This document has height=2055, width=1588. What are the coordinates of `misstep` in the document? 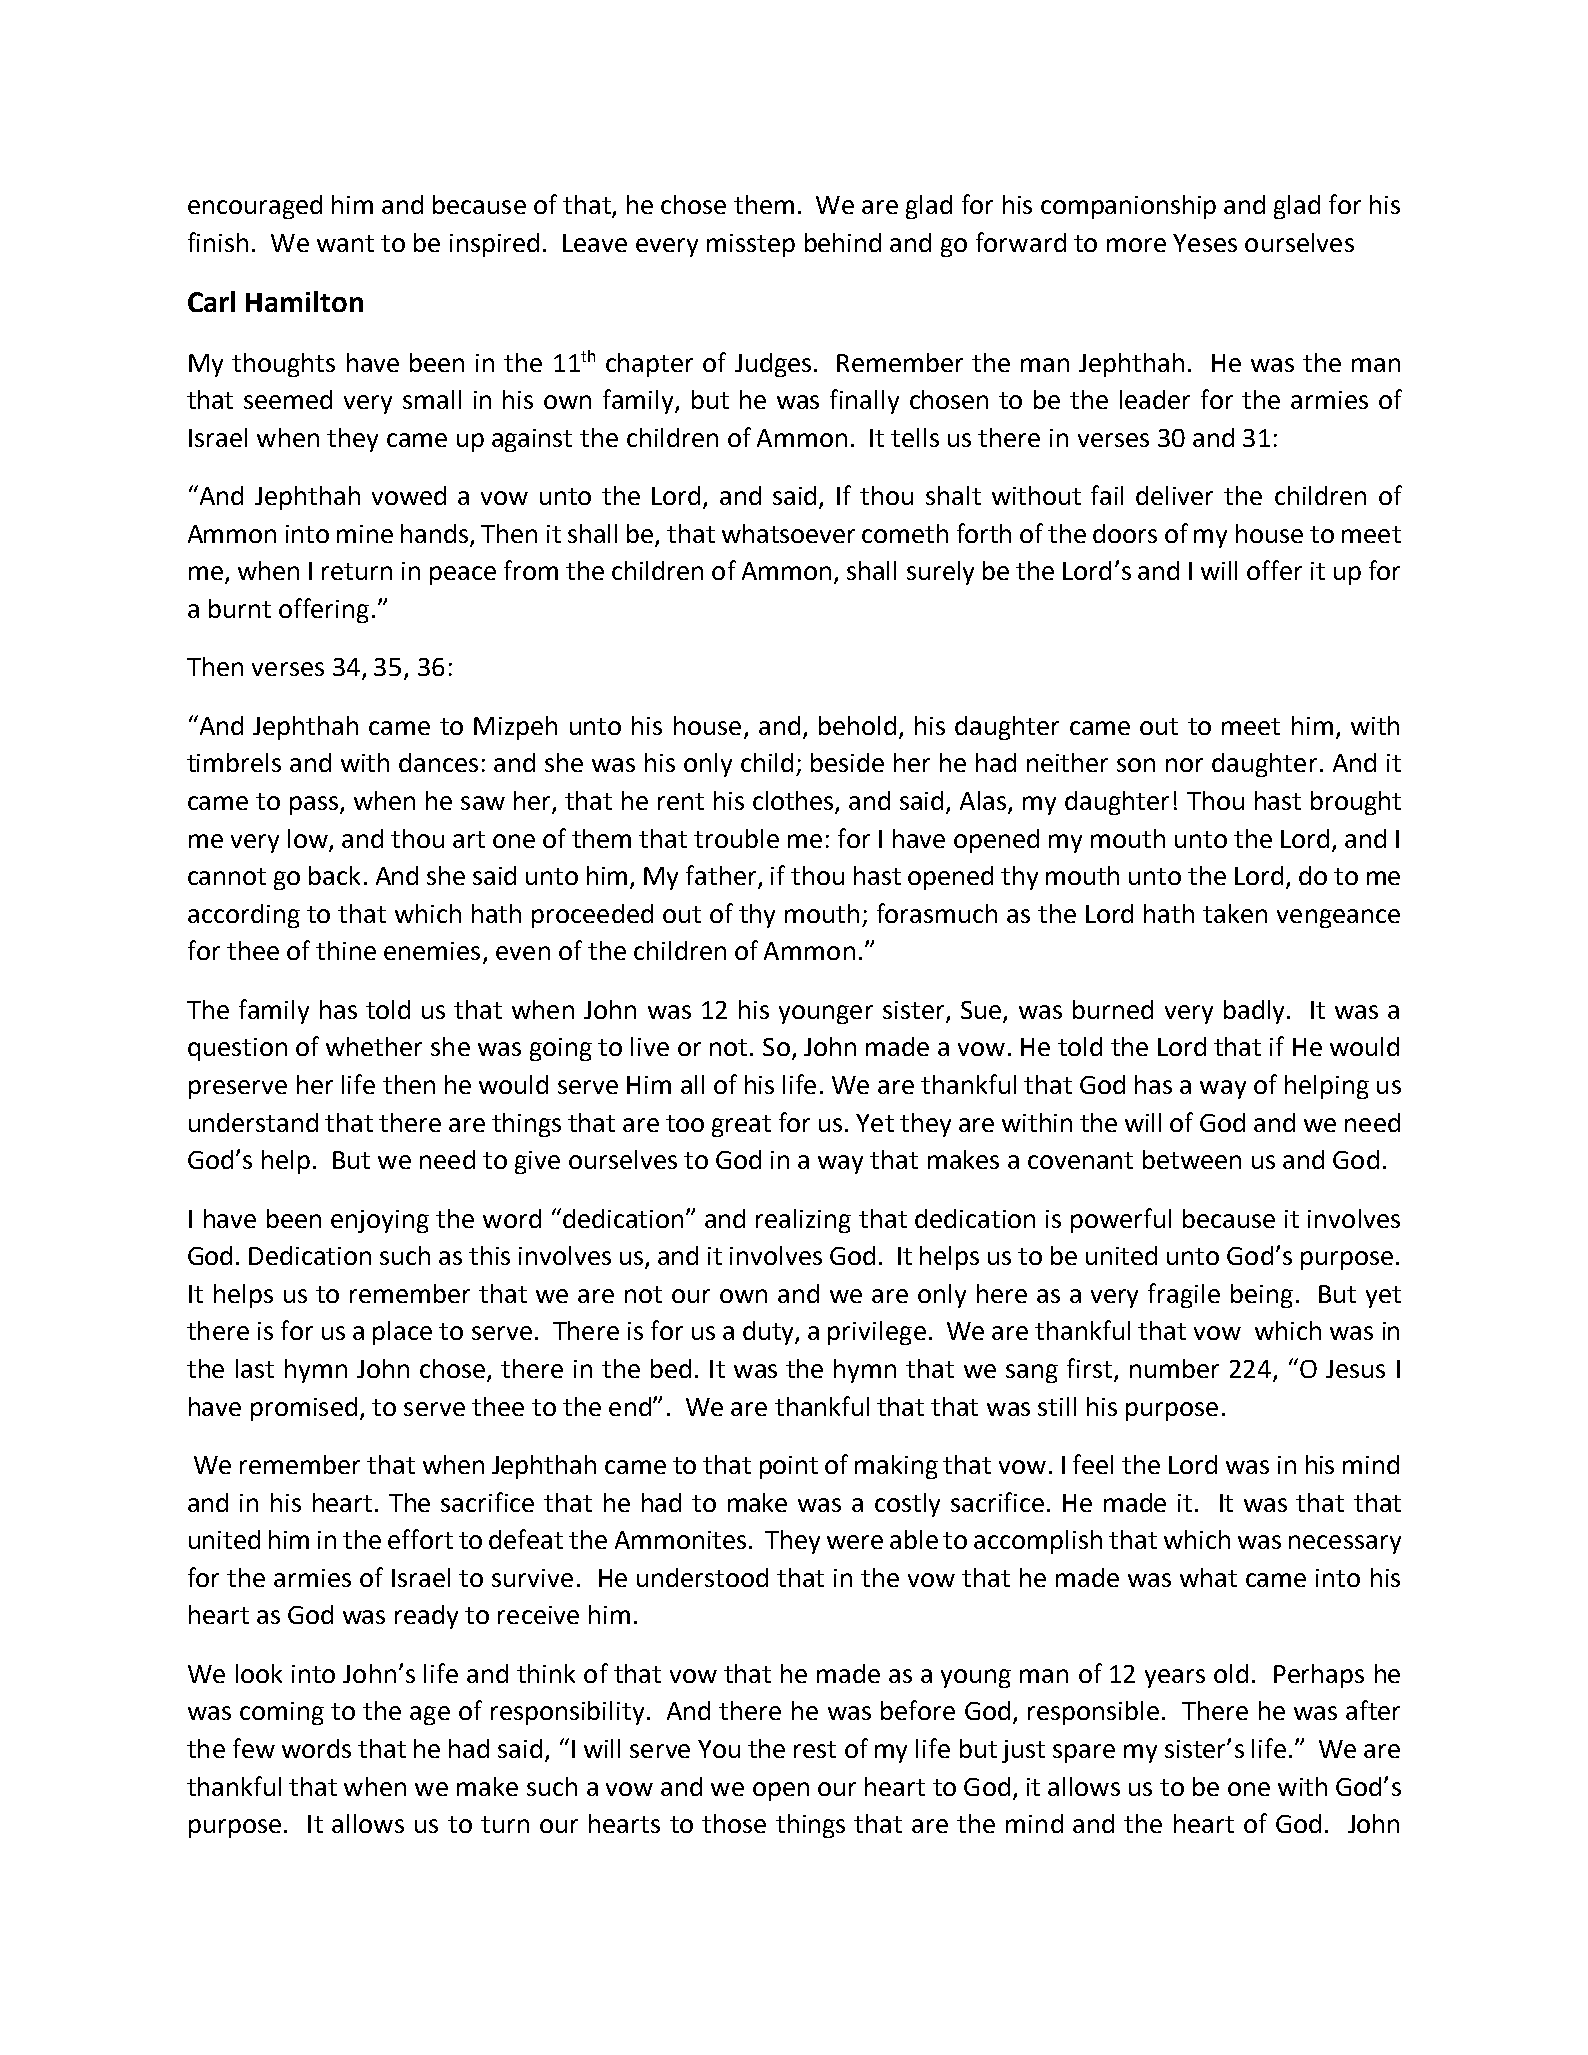 It's located at (751, 245).
